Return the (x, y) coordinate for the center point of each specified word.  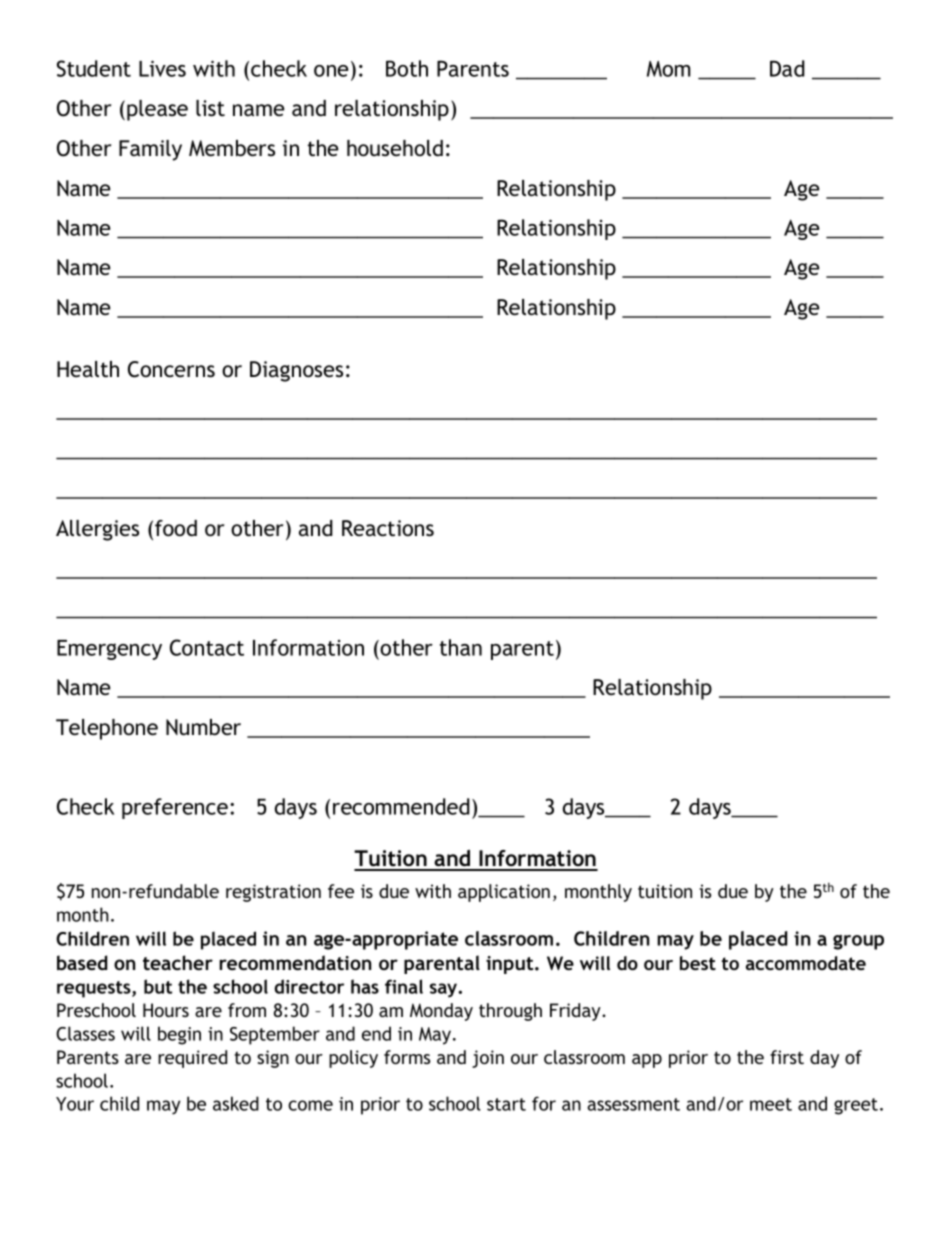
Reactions (388, 528)
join (488, 1059)
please (157, 110)
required (192, 1059)
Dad (787, 68)
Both (407, 68)
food (176, 528)
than (461, 647)
